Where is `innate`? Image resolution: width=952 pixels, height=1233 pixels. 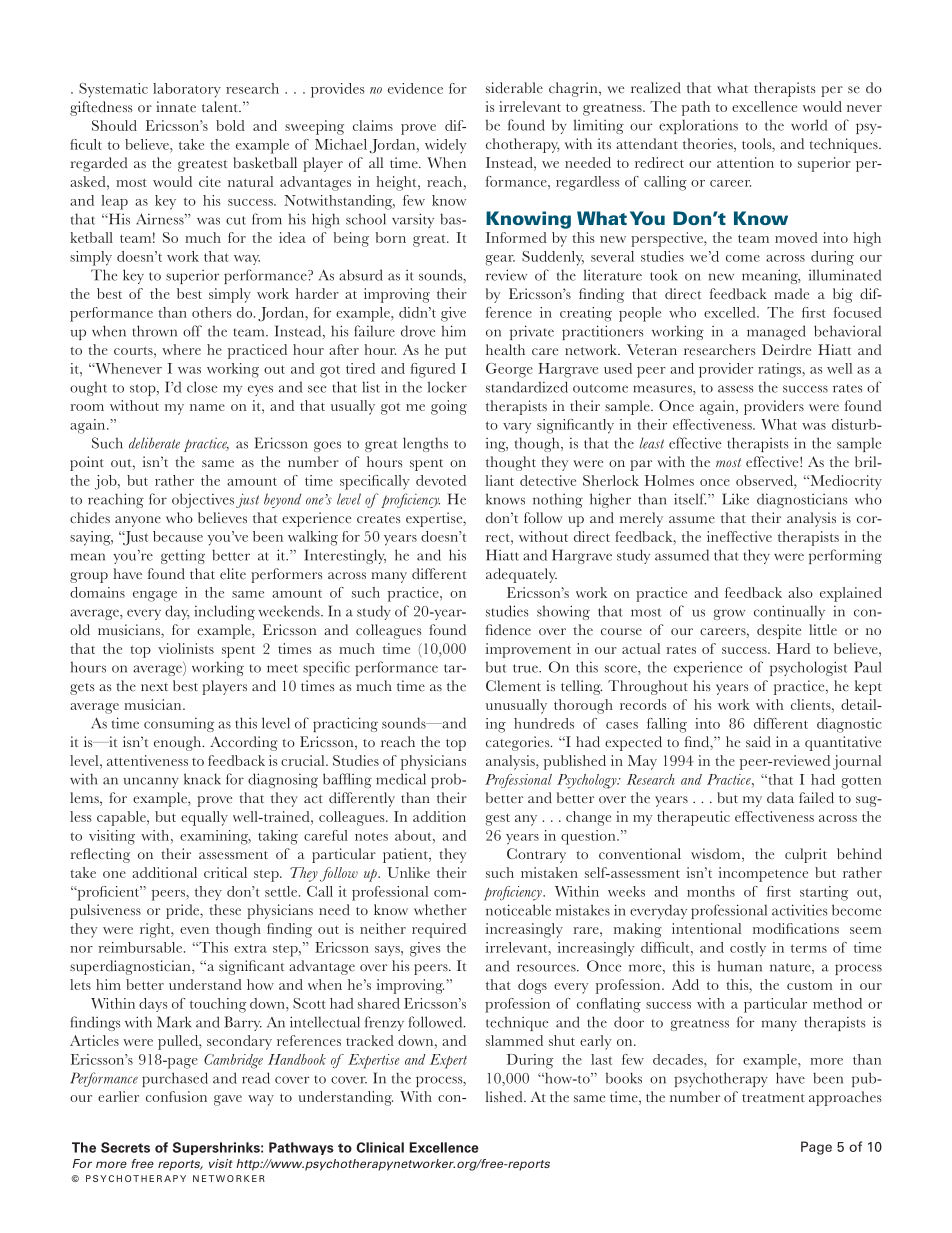 innate is located at coordinates (176, 107).
